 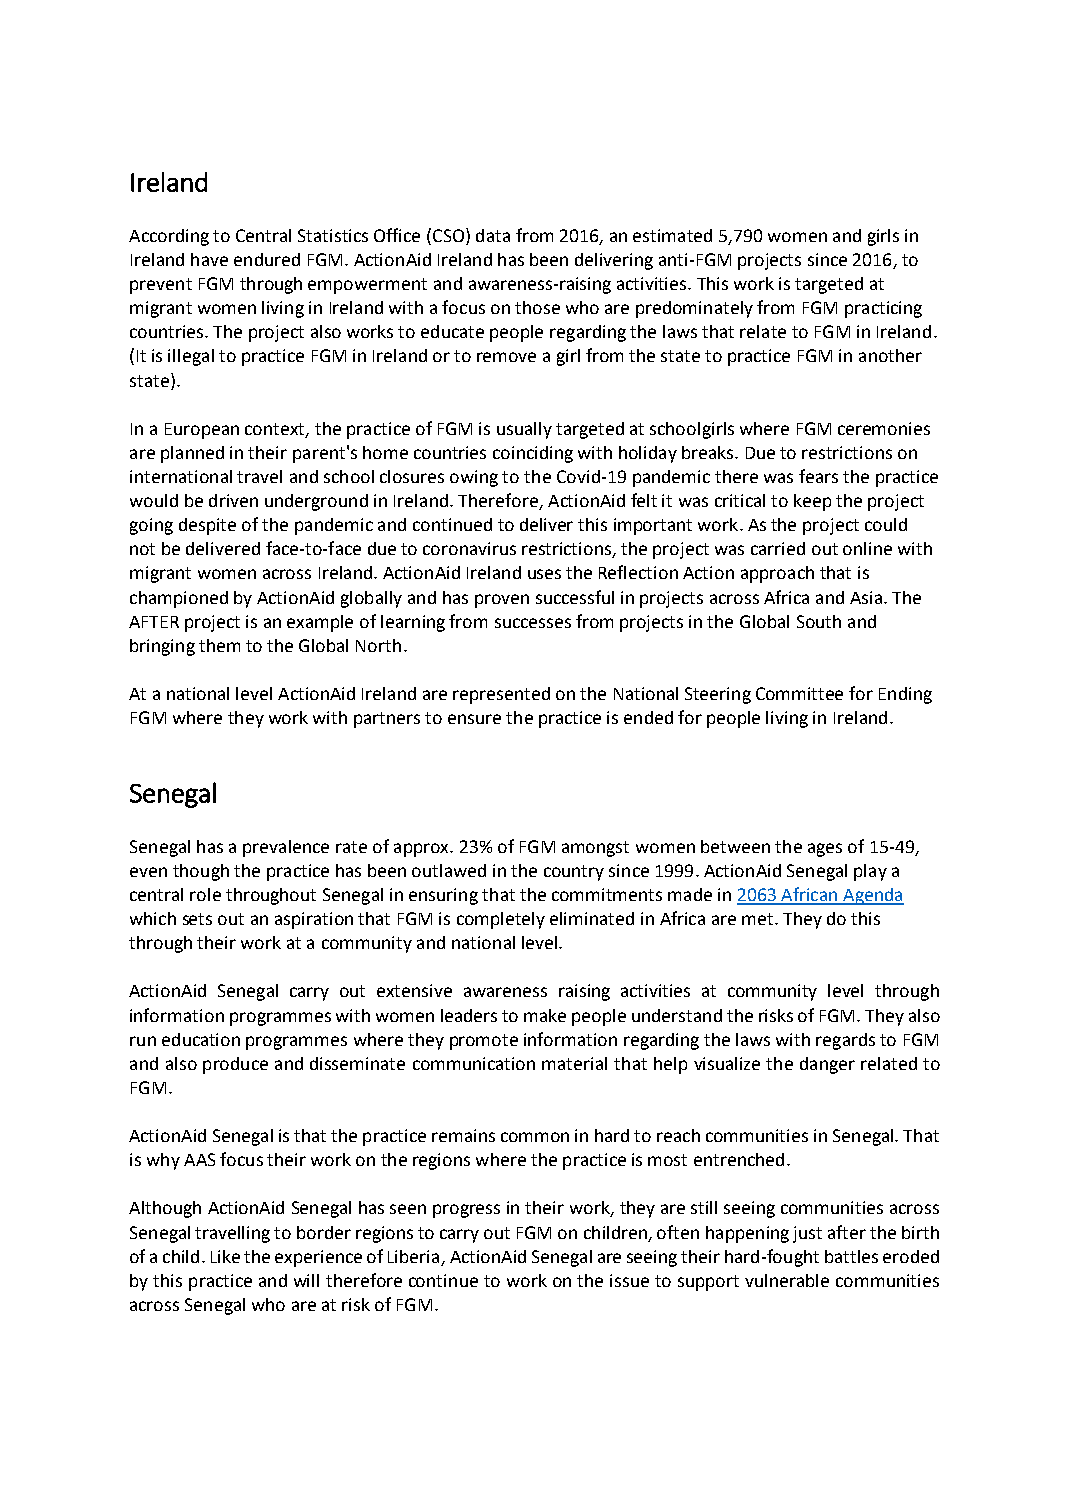 I want to click on Asia, so click(x=866, y=597).
